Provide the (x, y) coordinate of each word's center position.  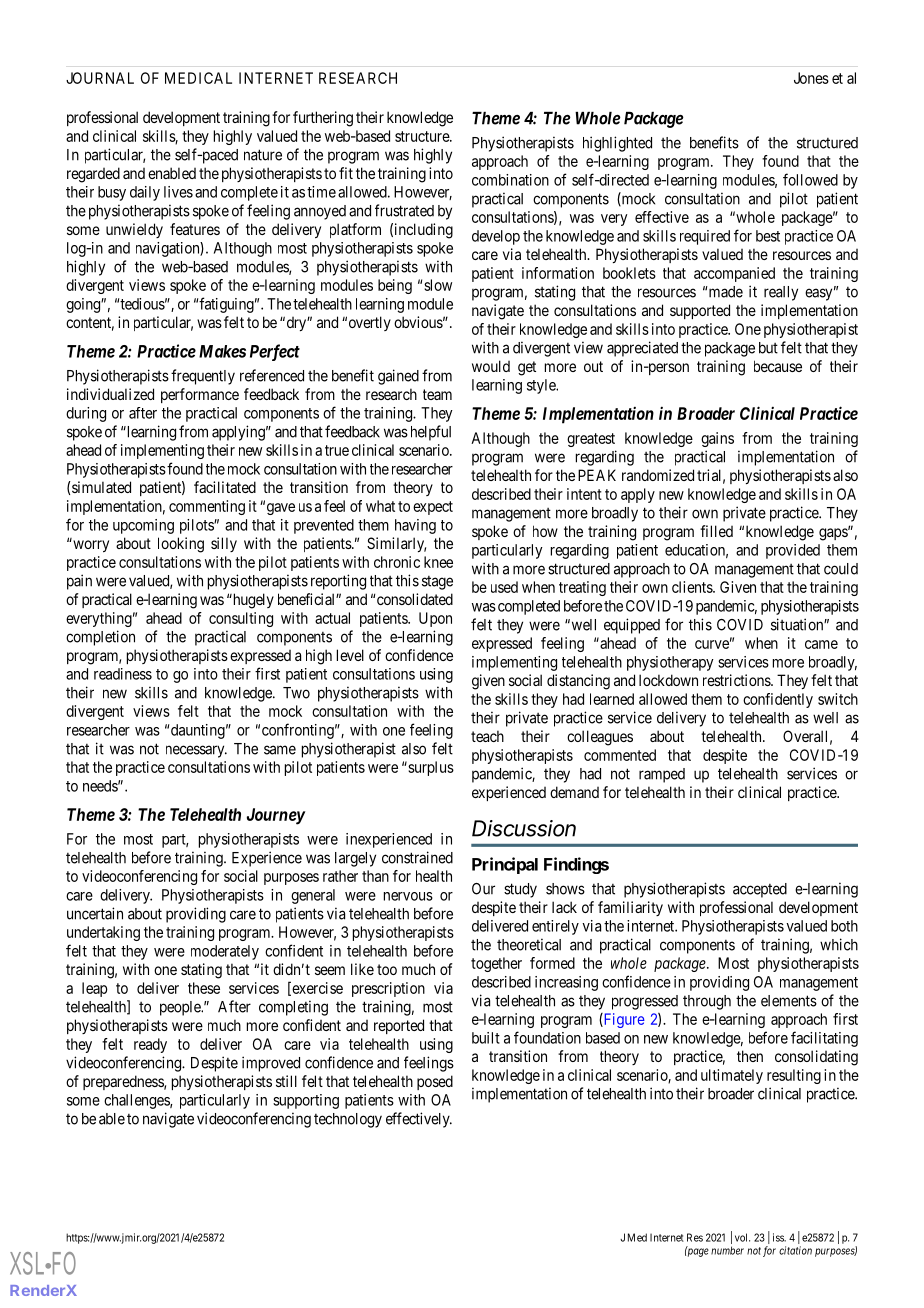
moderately (225, 952)
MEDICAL (198, 78)
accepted (760, 890)
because (778, 366)
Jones (811, 78)
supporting (306, 1101)
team (437, 394)
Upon (435, 619)
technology (348, 1120)
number (727, 1250)
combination (510, 180)
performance (200, 395)
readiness (123, 674)
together (496, 964)
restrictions (737, 680)
